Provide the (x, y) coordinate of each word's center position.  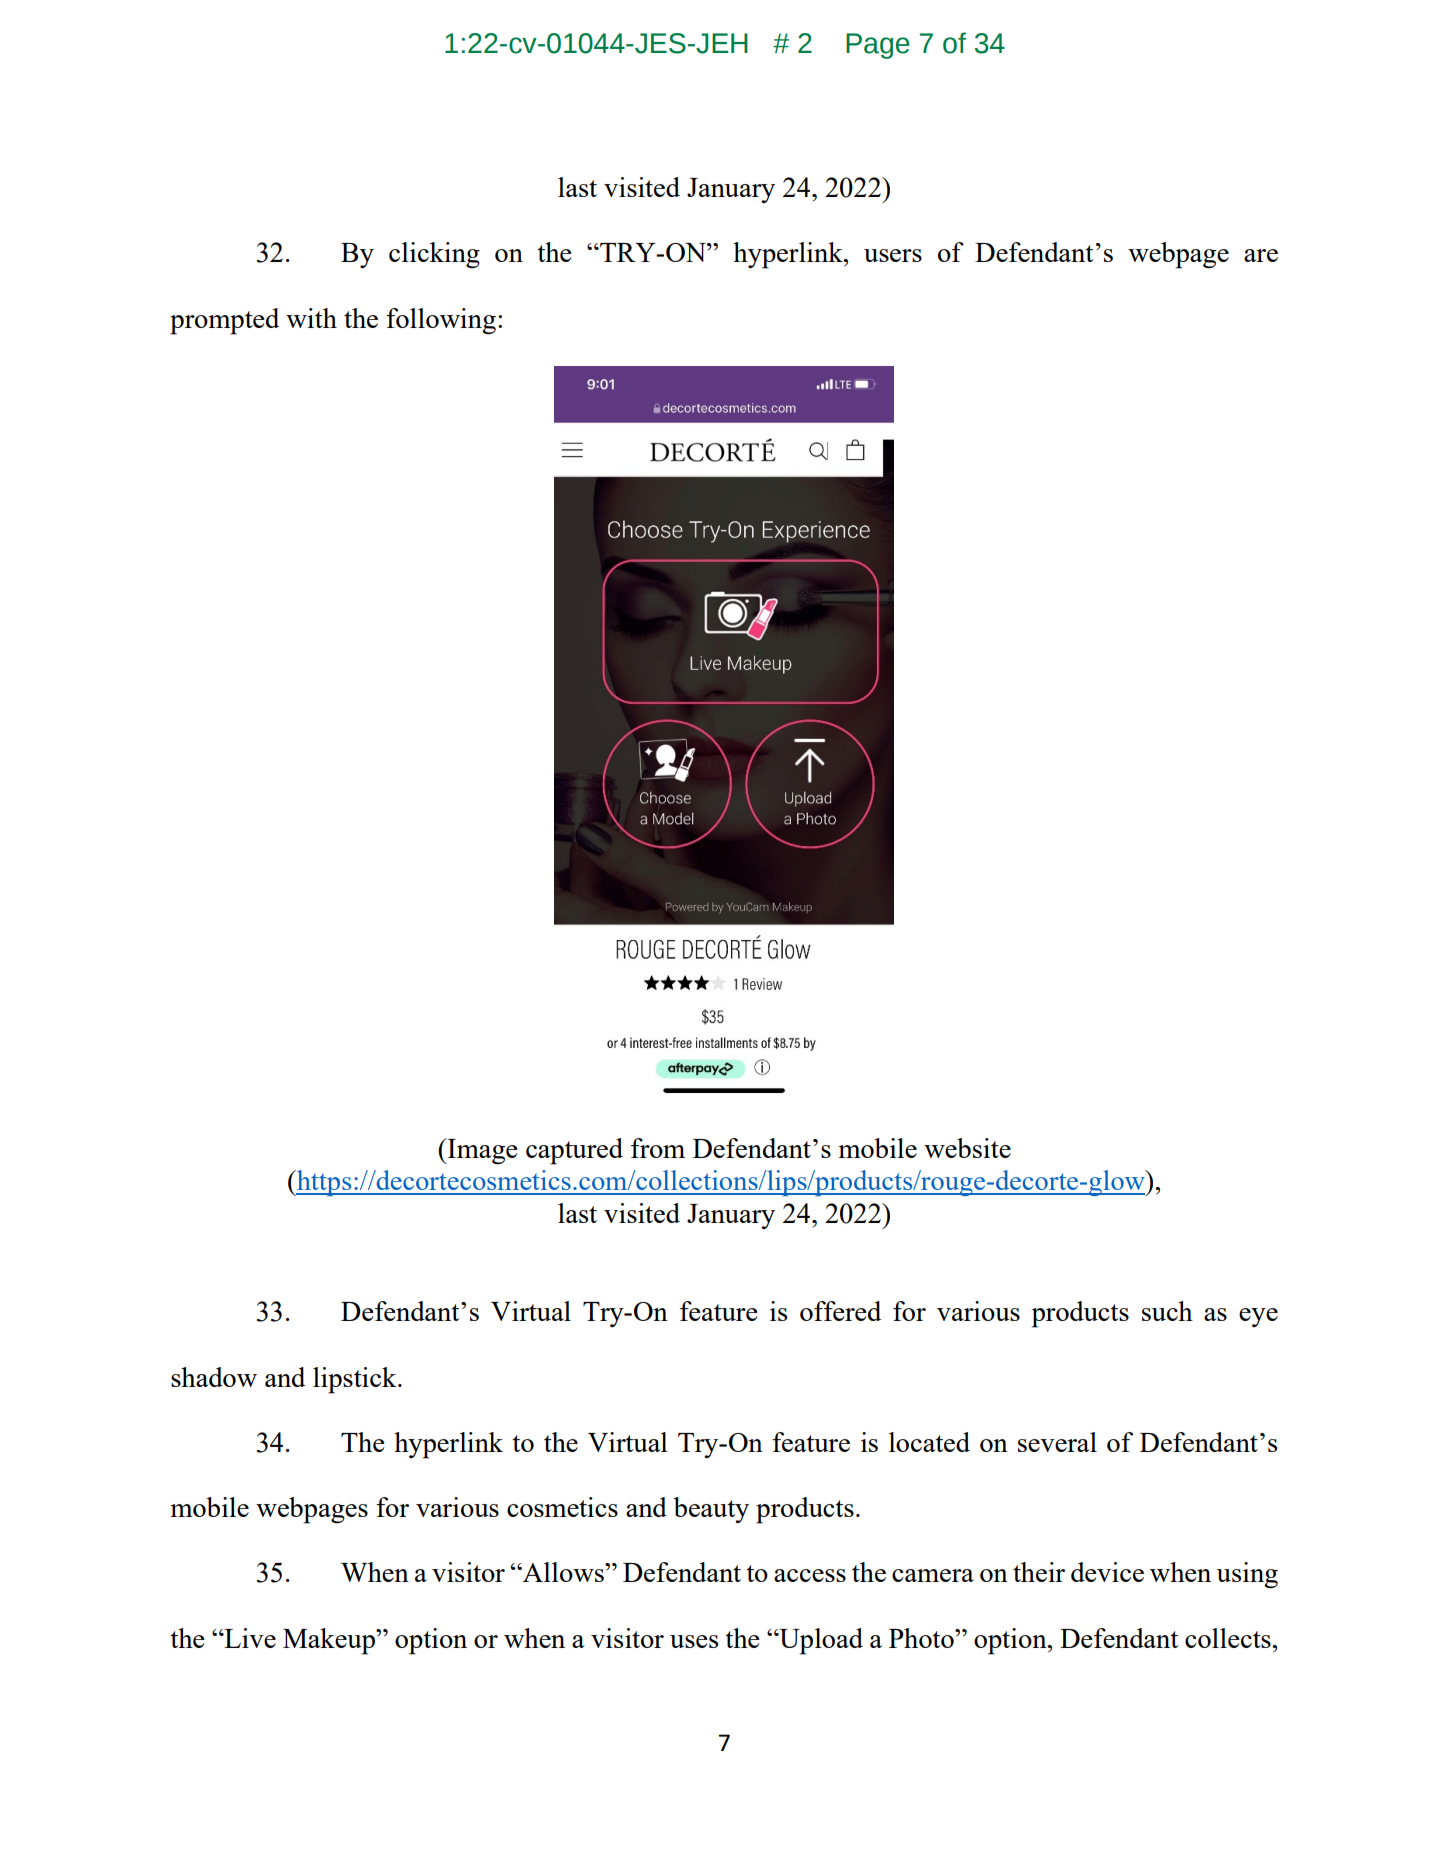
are (1261, 255)
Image (481, 1151)
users (893, 255)
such (1167, 1311)
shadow (214, 1377)
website (967, 1148)
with (311, 318)
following (441, 321)
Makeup (330, 1641)
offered (840, 1311)
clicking (434, 255)
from (658, 1148)
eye (1258, 1317)
